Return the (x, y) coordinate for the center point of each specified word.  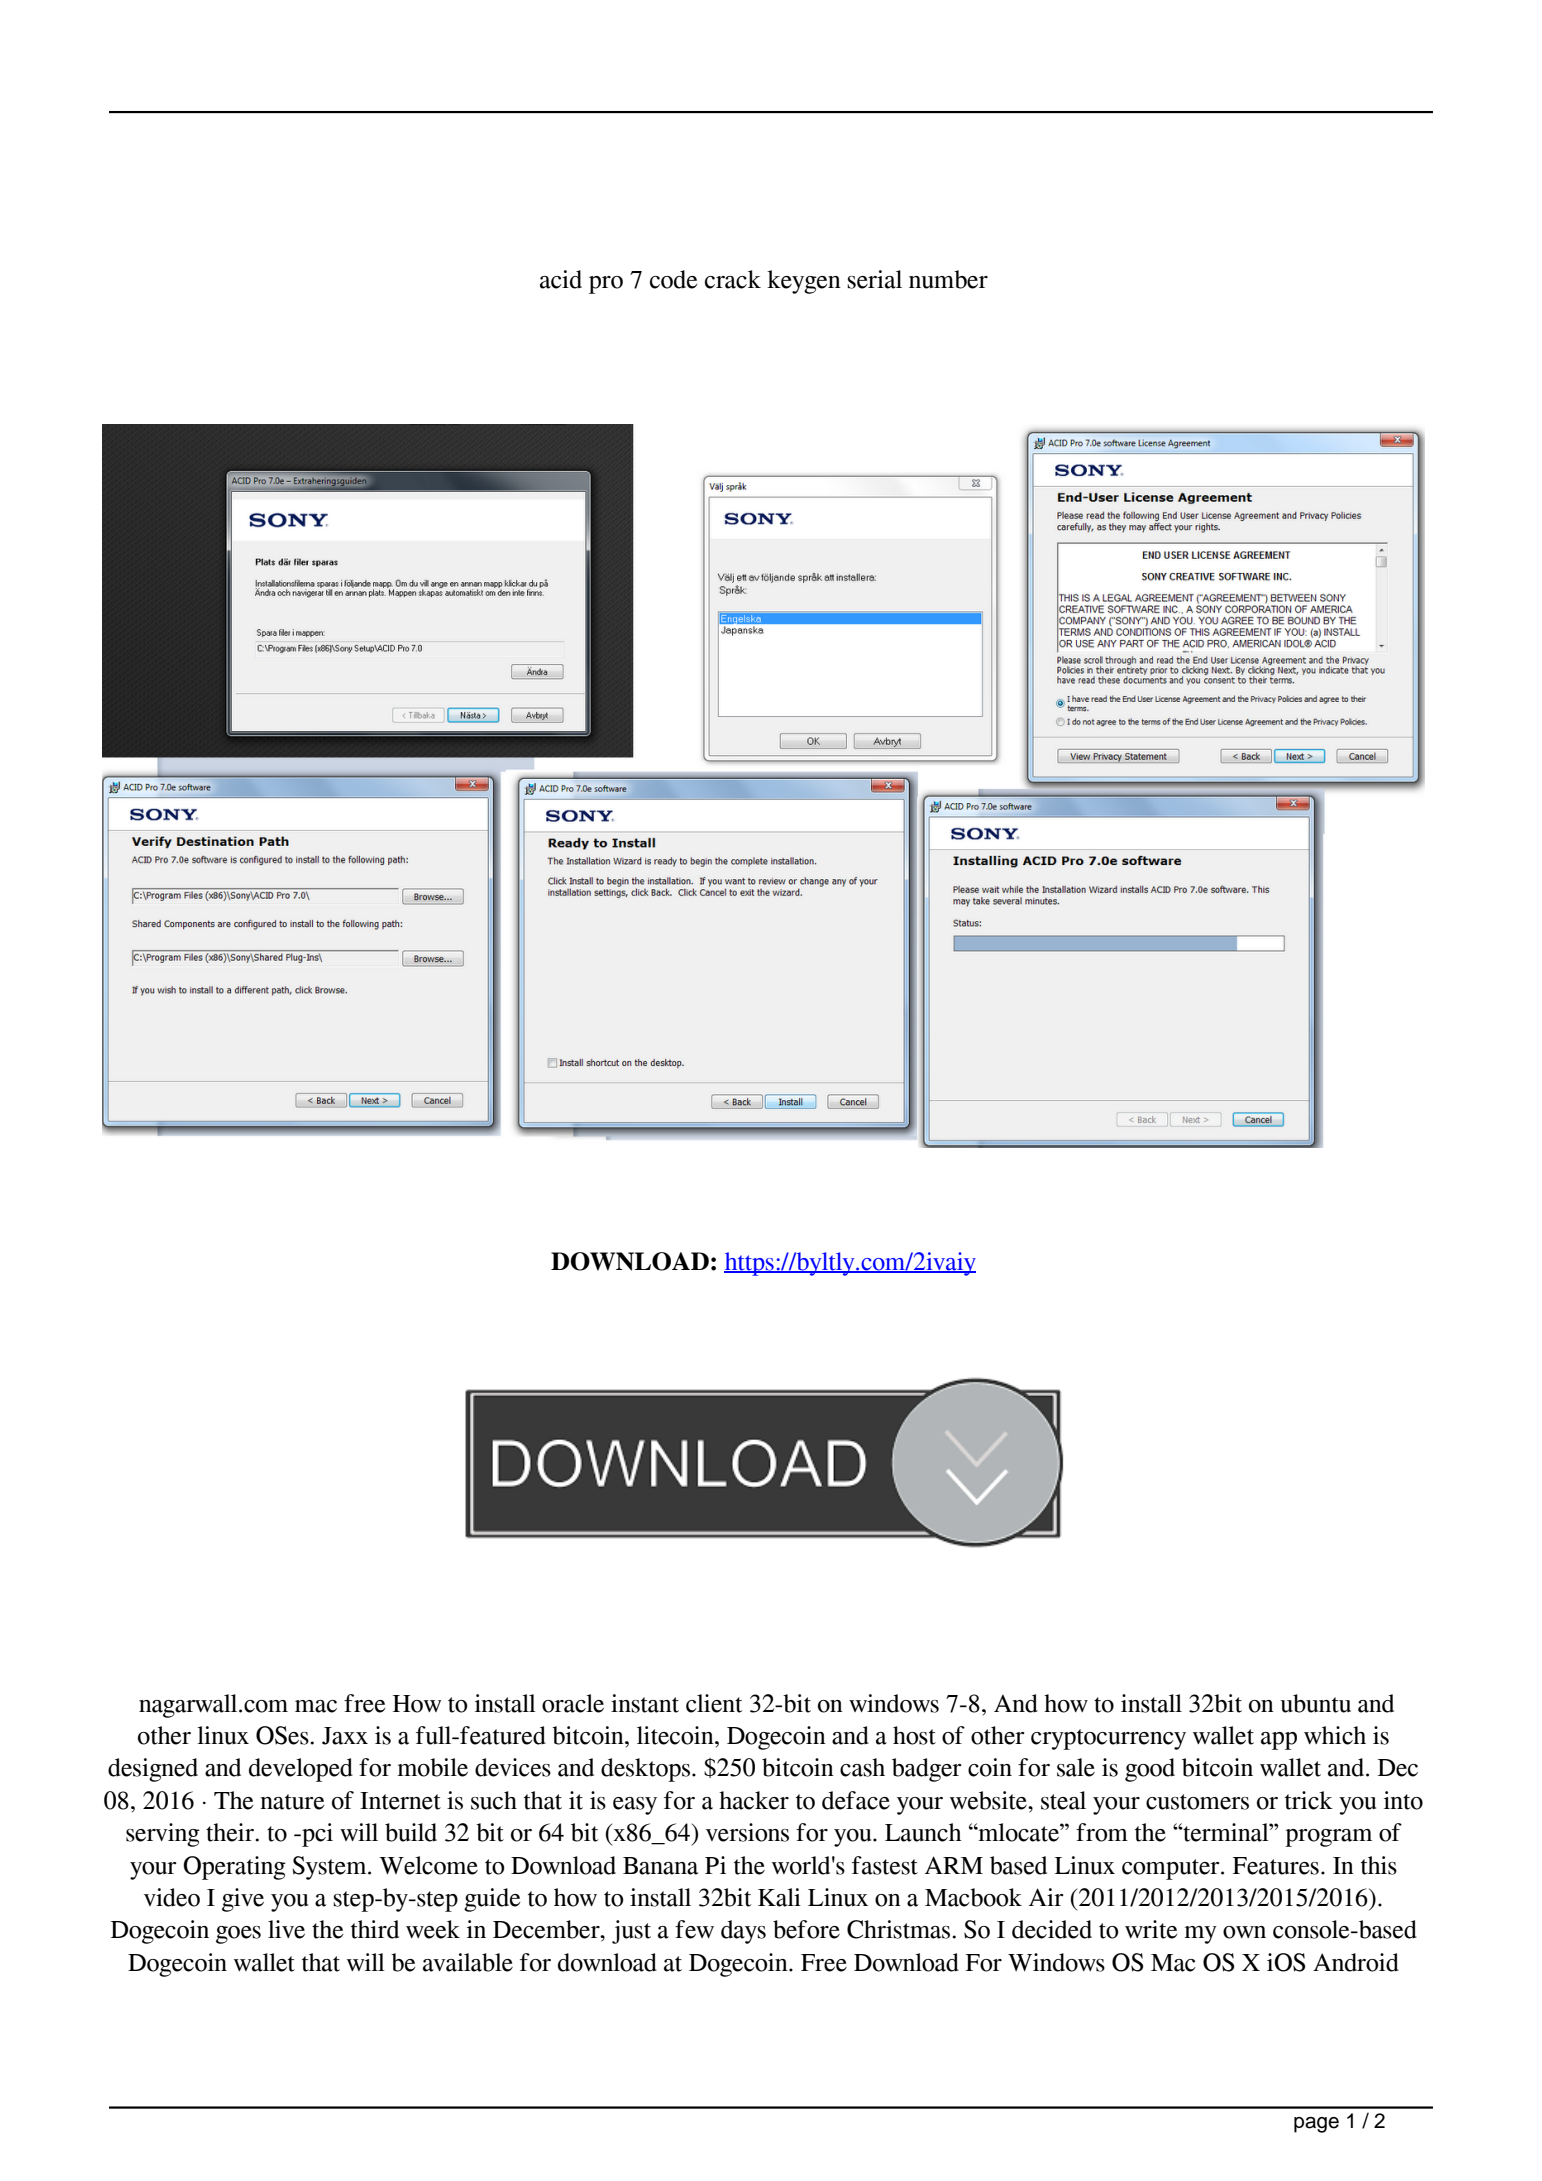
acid (561, 279)
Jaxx (345, 1736)
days (743, 1932)
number (948, 279)
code (673, 279)
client (714, 1703)
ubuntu (1315, 1703)
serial (874, 279)
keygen (804, 282)
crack (733, 279)
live (286, 1929)
